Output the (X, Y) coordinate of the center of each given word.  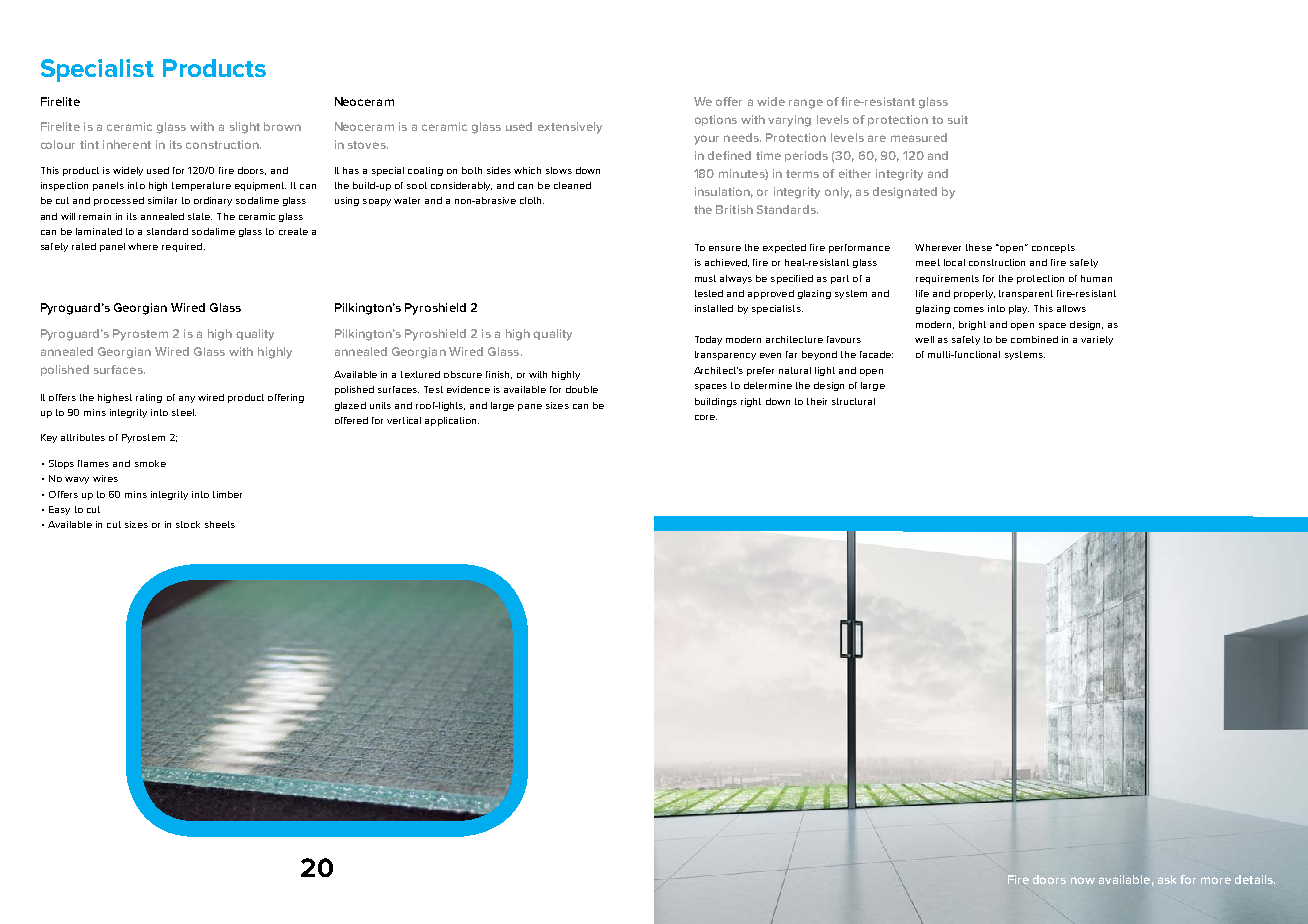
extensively (570, 128)
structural (853, 401)
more (1216, 880)
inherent (127, 144)
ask (1167, 879)
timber (227, 494)
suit (958, 119)
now (1083, 880)
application (452, 421)
